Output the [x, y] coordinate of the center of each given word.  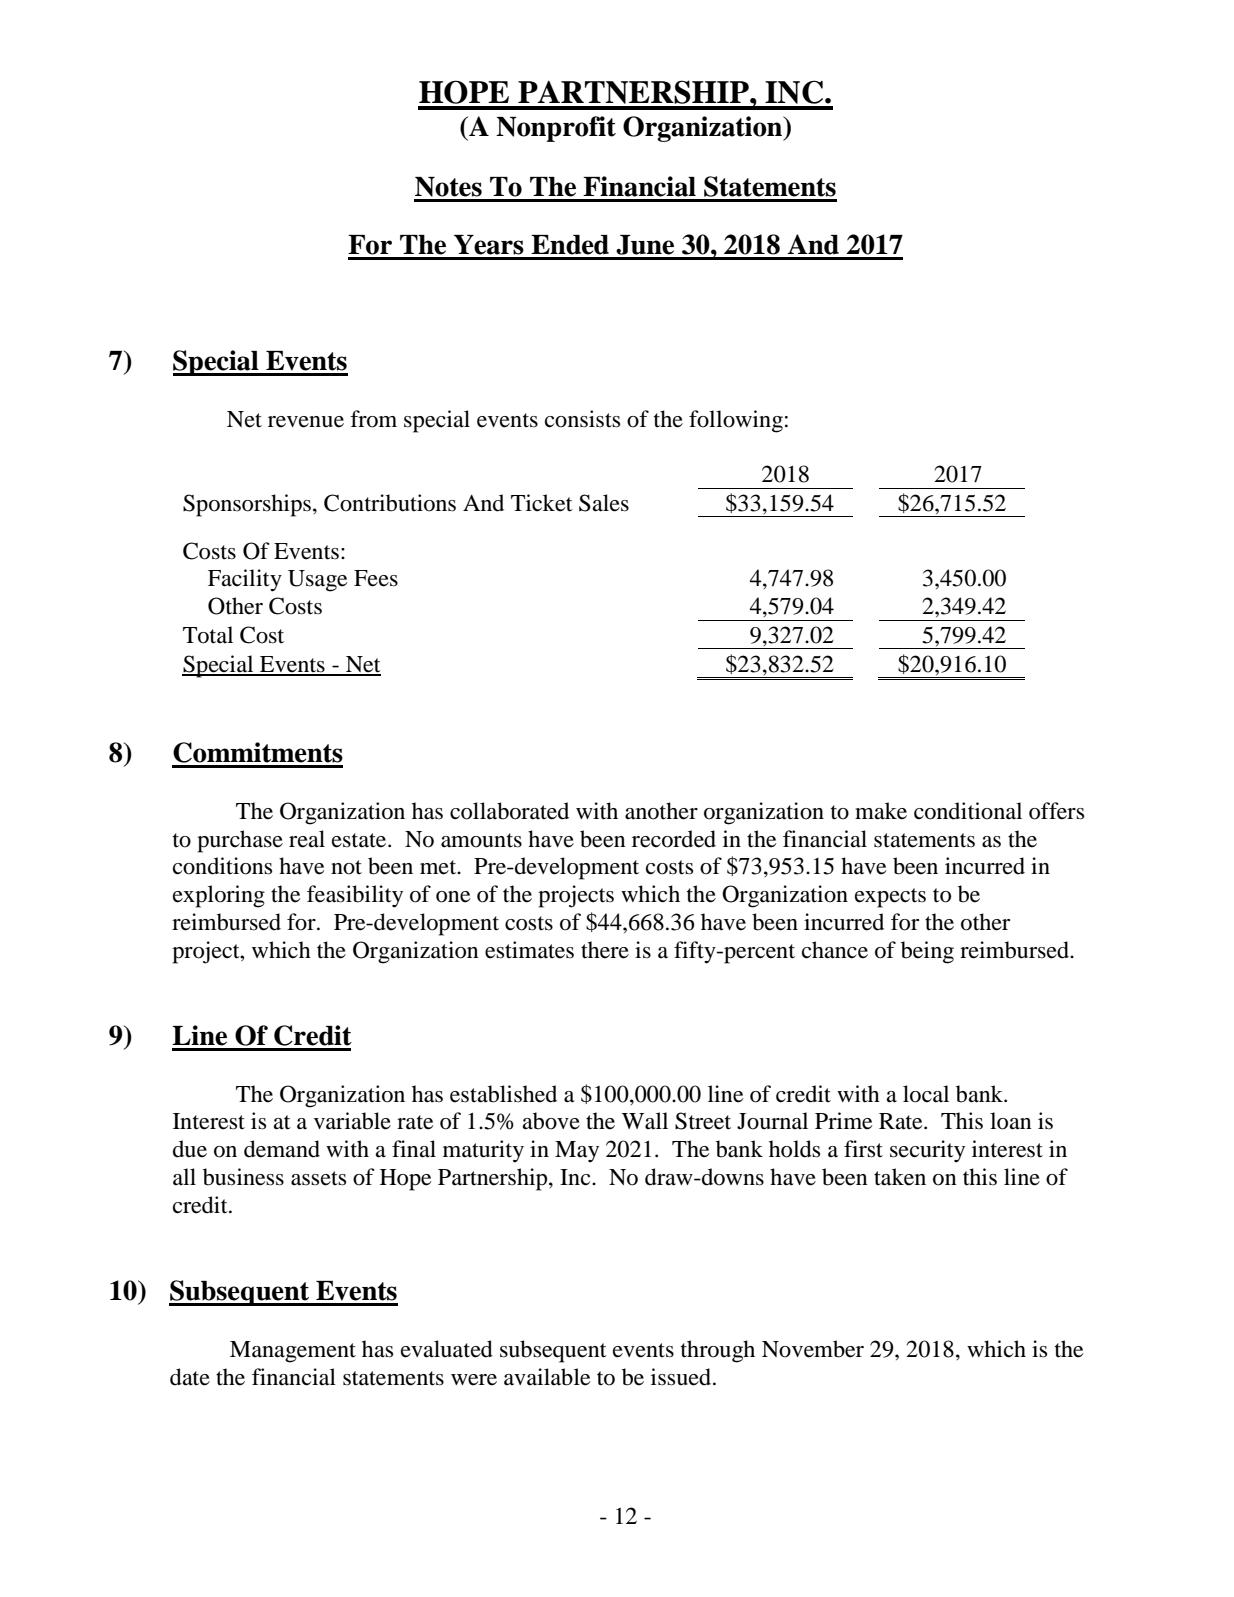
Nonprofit [556, 129]
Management [293, 1352]
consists [582, 419]
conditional [968, 811]
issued [682, 1377]
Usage [318, 581]
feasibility [355, 896]
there [605, 950]
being [927, 952]
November [813, 1349]
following [736, 421]
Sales [604, 503]
